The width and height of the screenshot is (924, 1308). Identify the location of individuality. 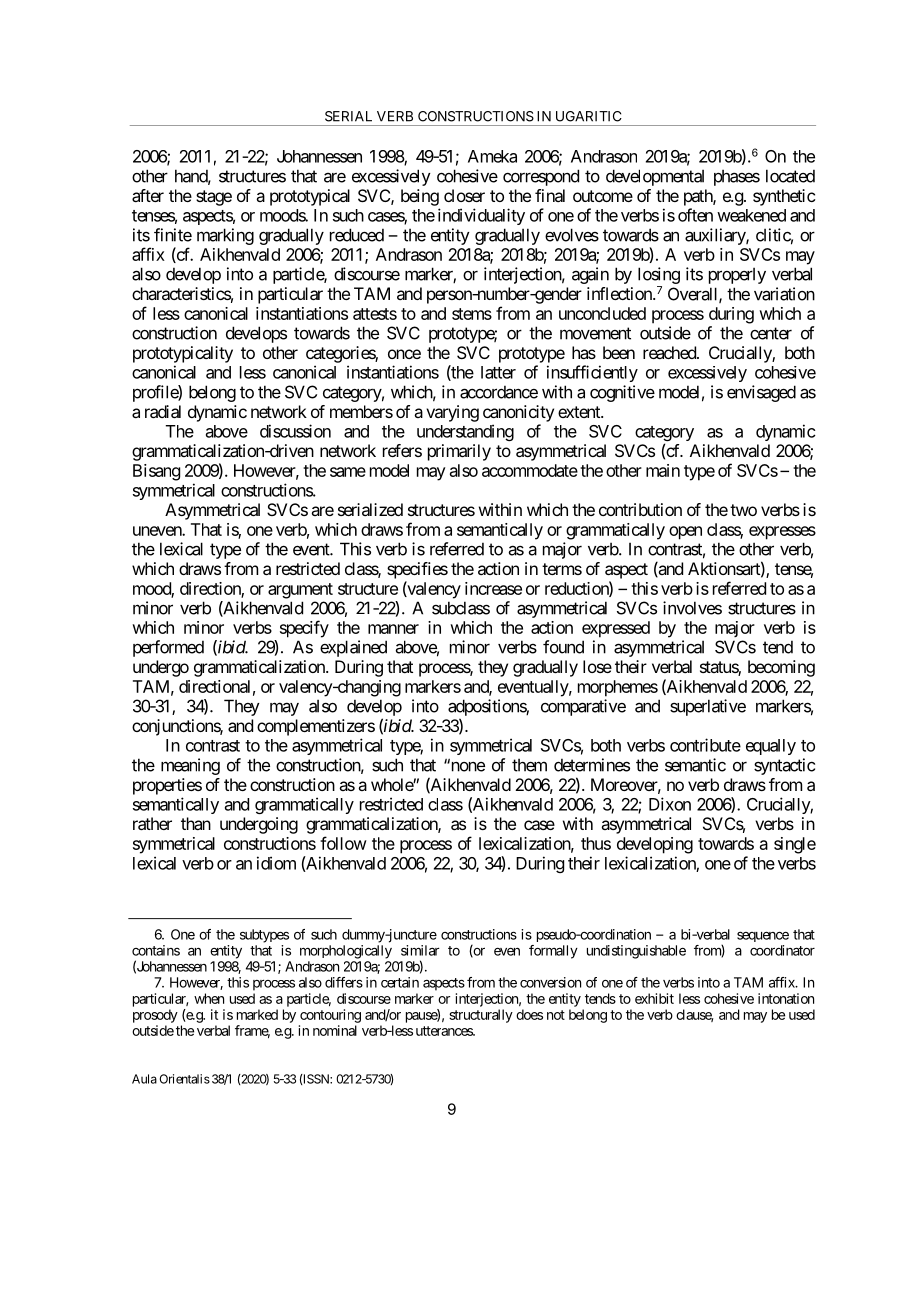
(481, 216).
